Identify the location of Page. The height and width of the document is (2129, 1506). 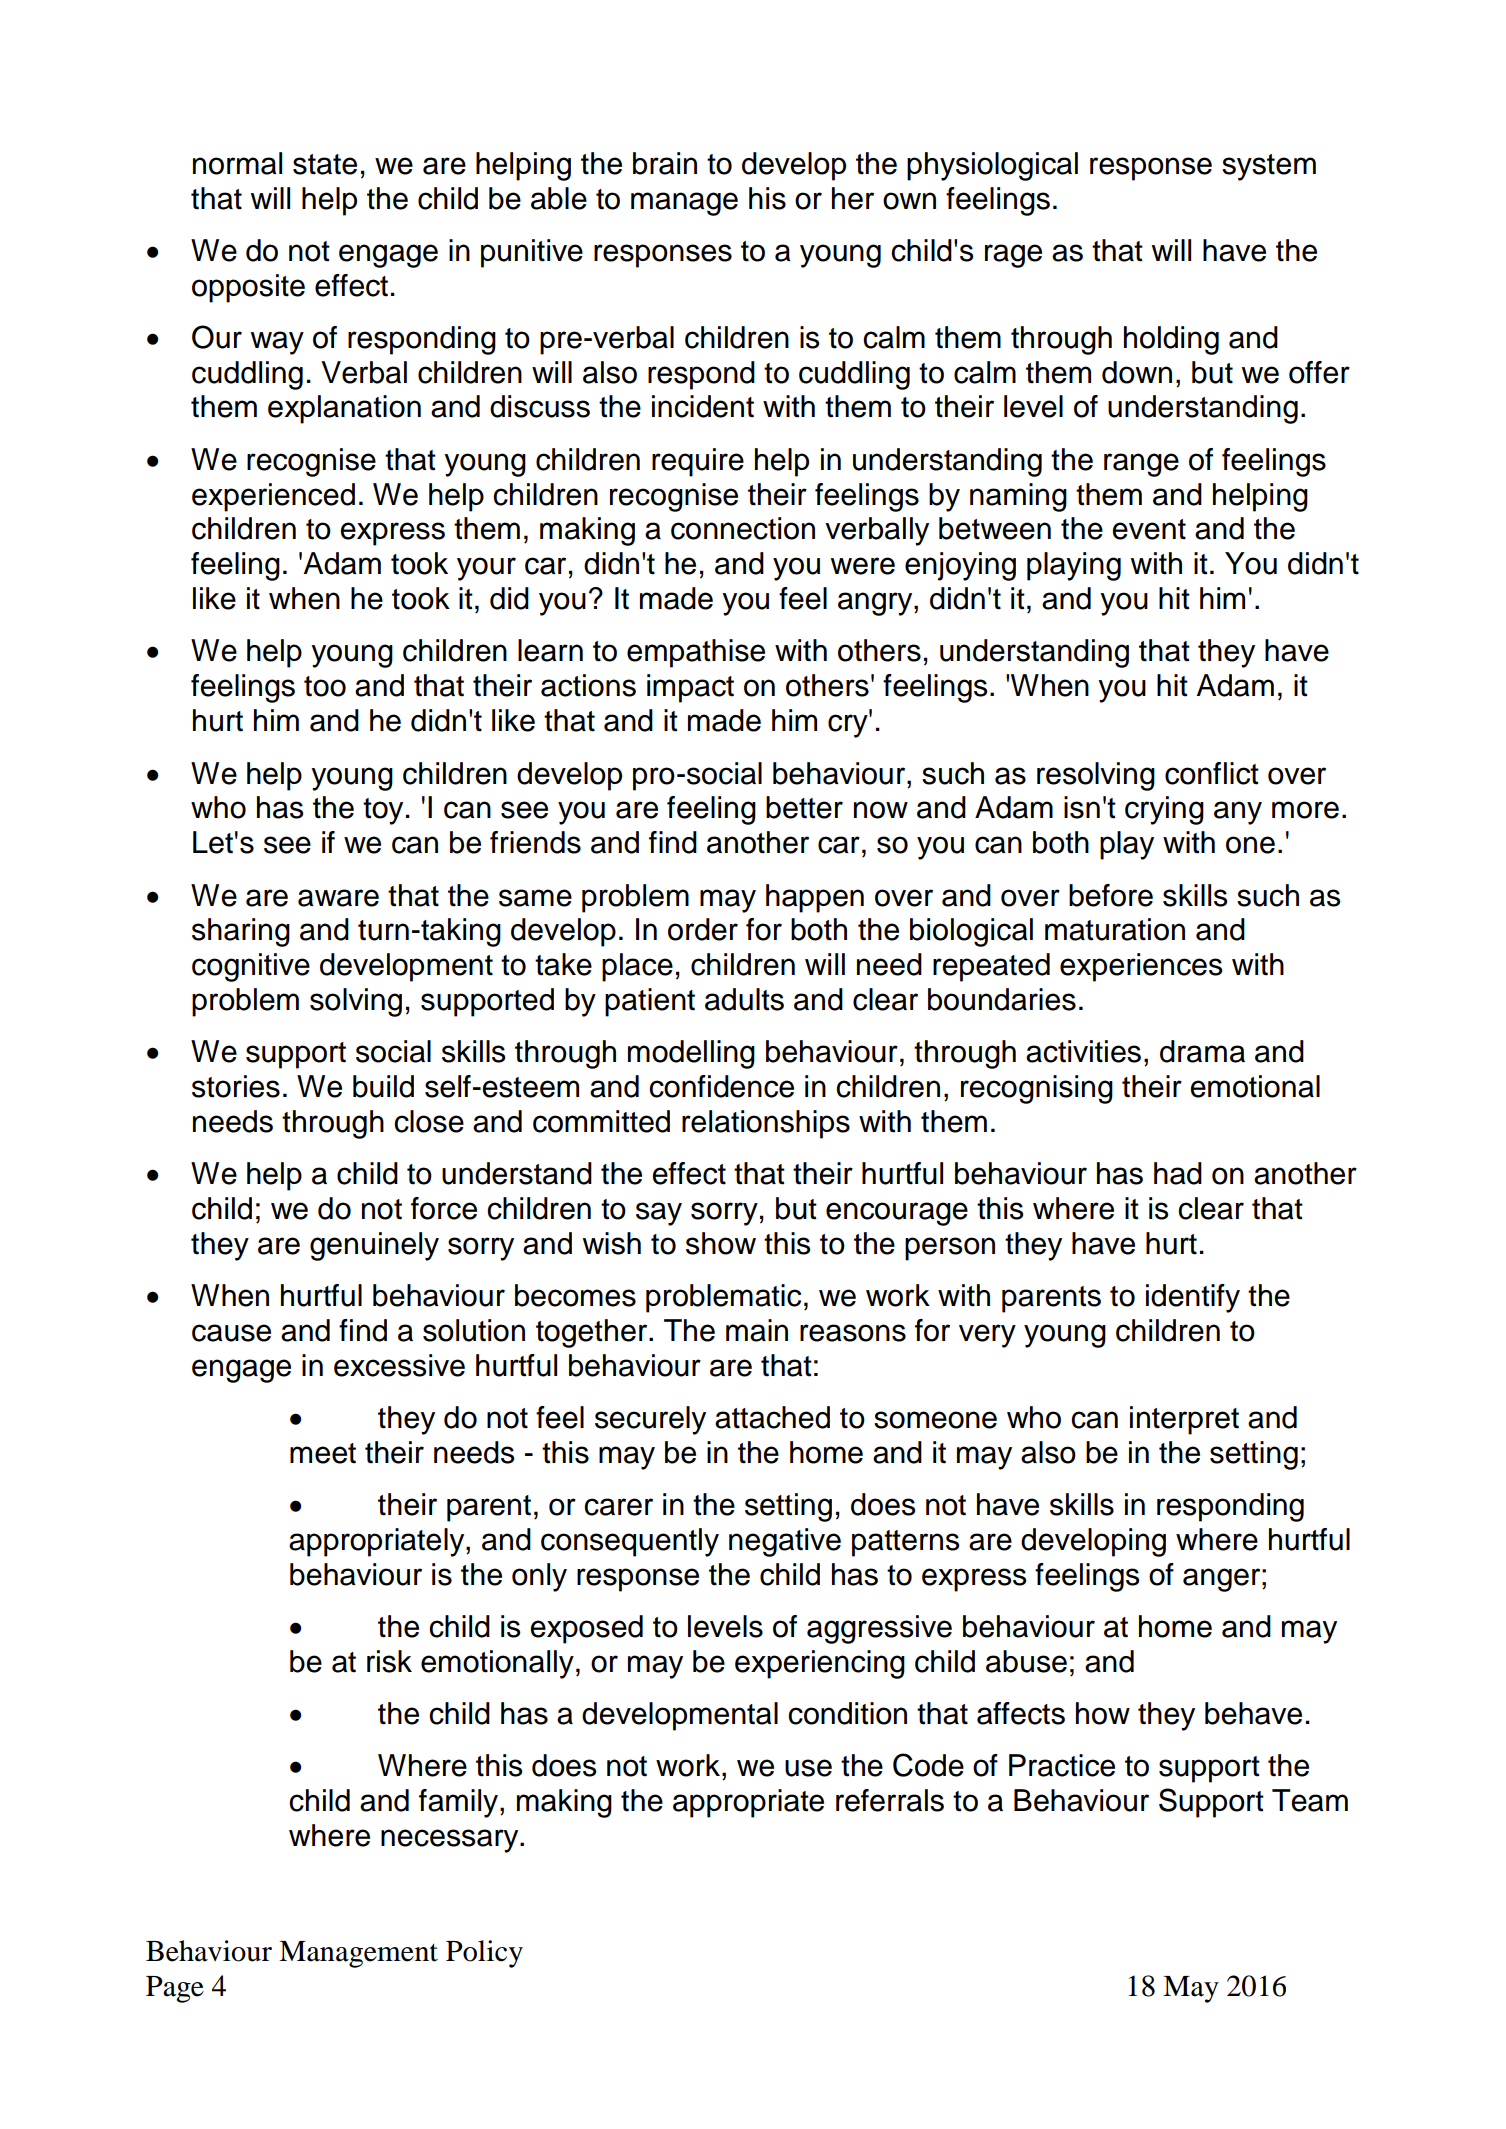
(175, 1989).
